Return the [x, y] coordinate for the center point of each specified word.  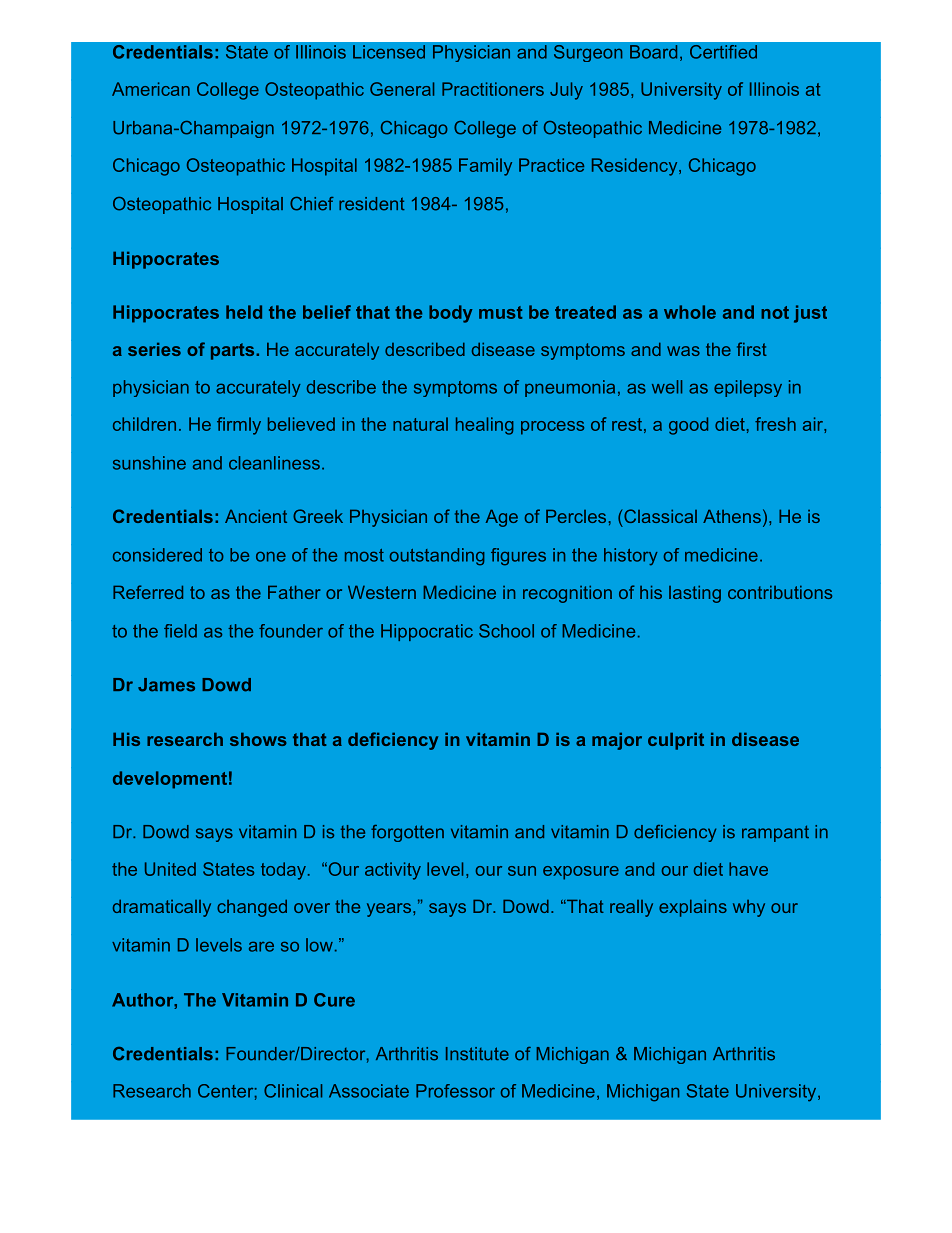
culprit [676, 741]
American [151, 89]
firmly [239, 426]
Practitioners [493, 89]
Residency [634, 167]
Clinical [293, 1091]
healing [485, 426]
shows [258, 739]
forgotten [407, 833]
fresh [775, 424]
